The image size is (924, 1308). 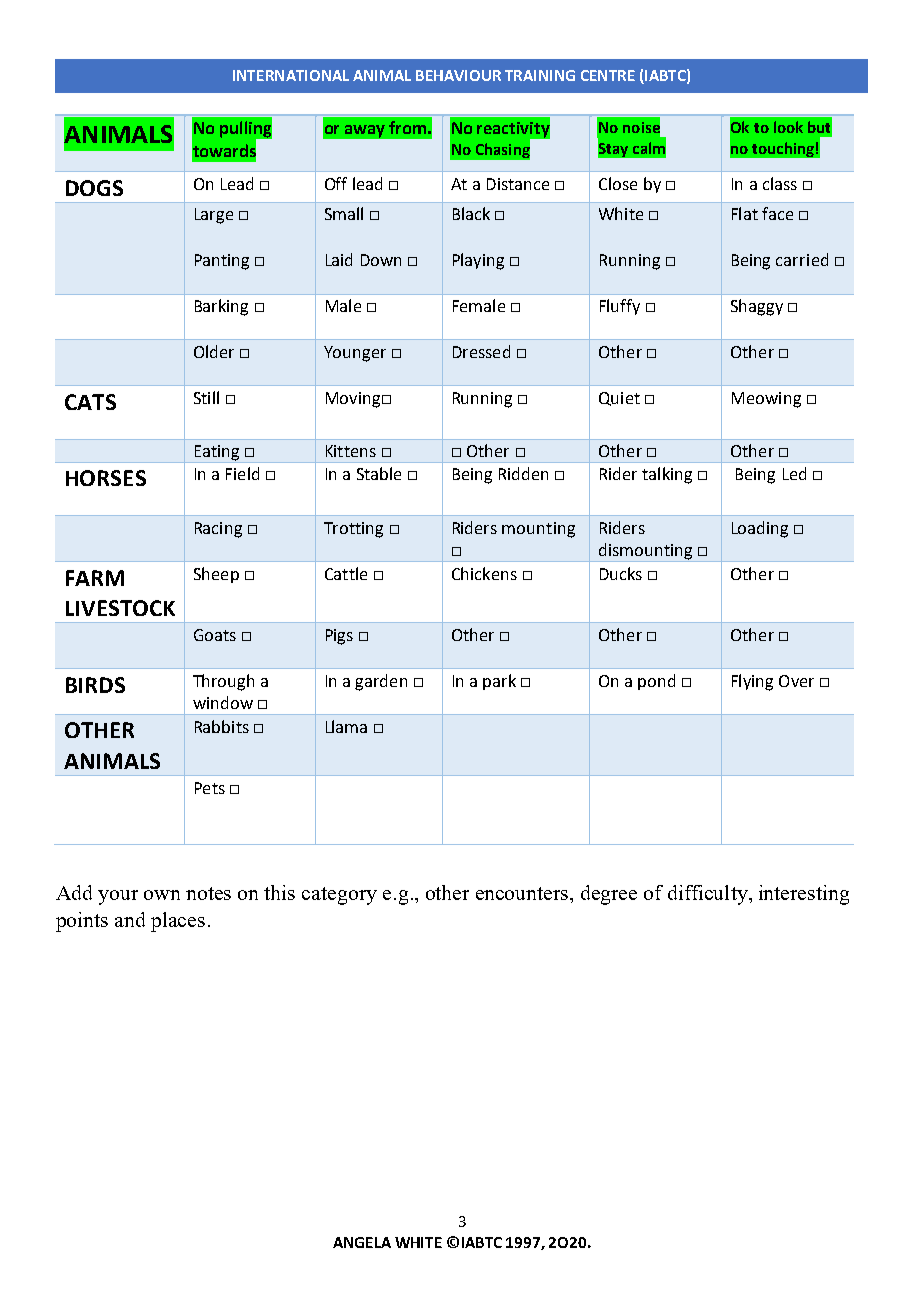 I want to click on ANGELA, so click(x=362, y=1242).
